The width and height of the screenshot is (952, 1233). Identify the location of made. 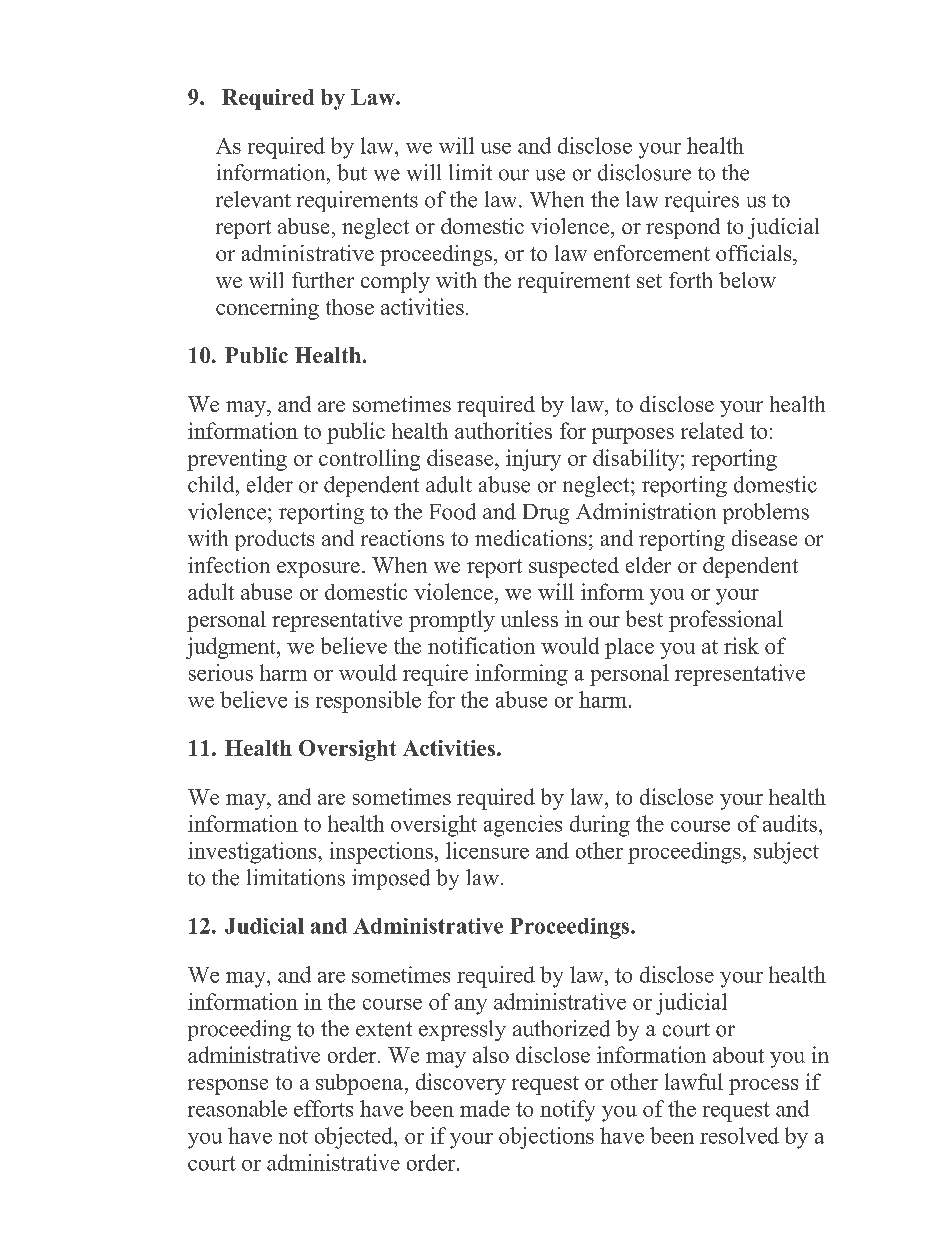
(485, 1108).
